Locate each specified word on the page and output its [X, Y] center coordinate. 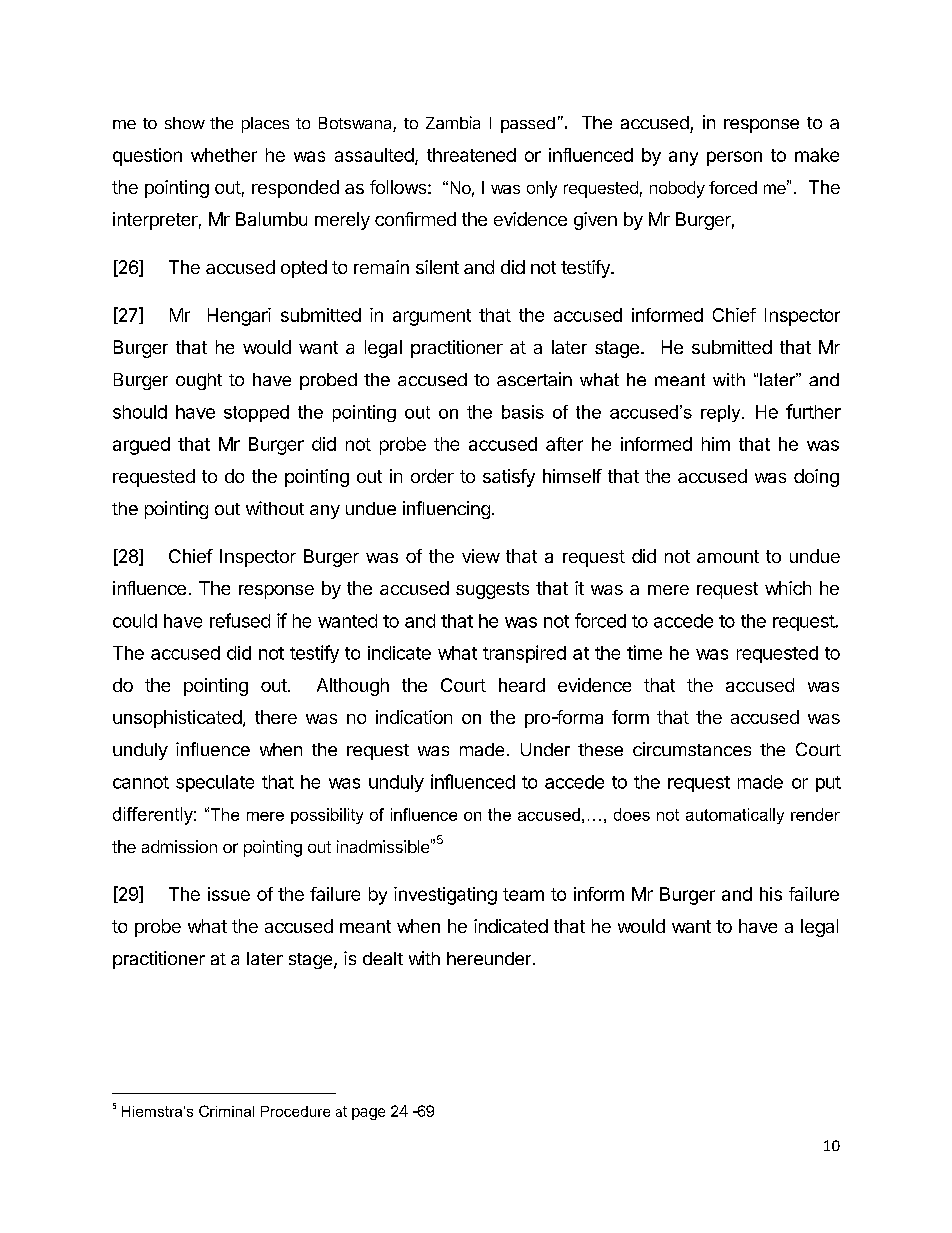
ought [199, 381]
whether [224, 155]
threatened [471, 155]
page [368, 1114]
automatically [735, 816]
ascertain [534, 379]
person [734, 158]
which [788, 588]
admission [179, 846]
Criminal [226, 1111]
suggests [492, 590]
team [523, 894]
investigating [445, 896]
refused [240, 620]
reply [722, 413]
